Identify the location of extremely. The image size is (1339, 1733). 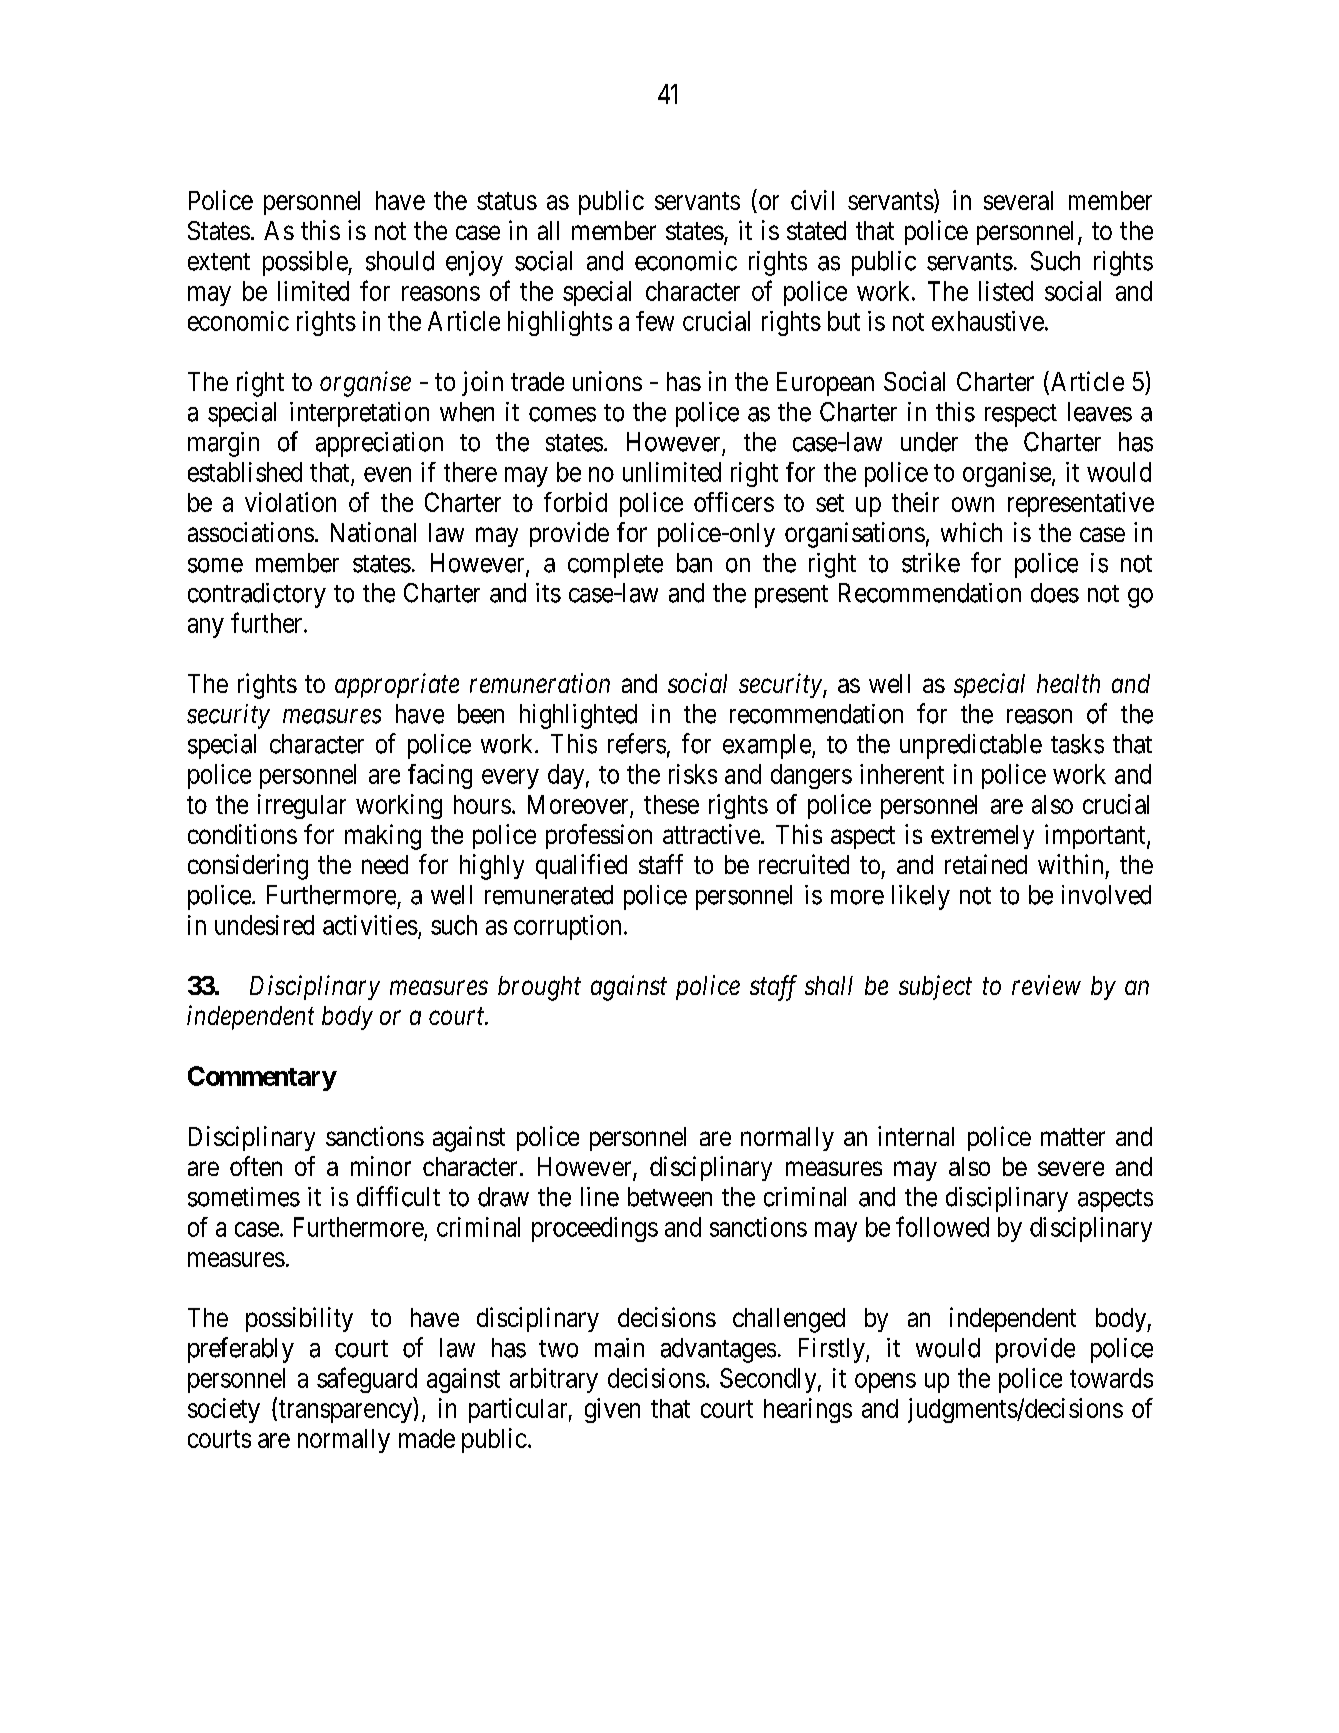
(982, 837).
